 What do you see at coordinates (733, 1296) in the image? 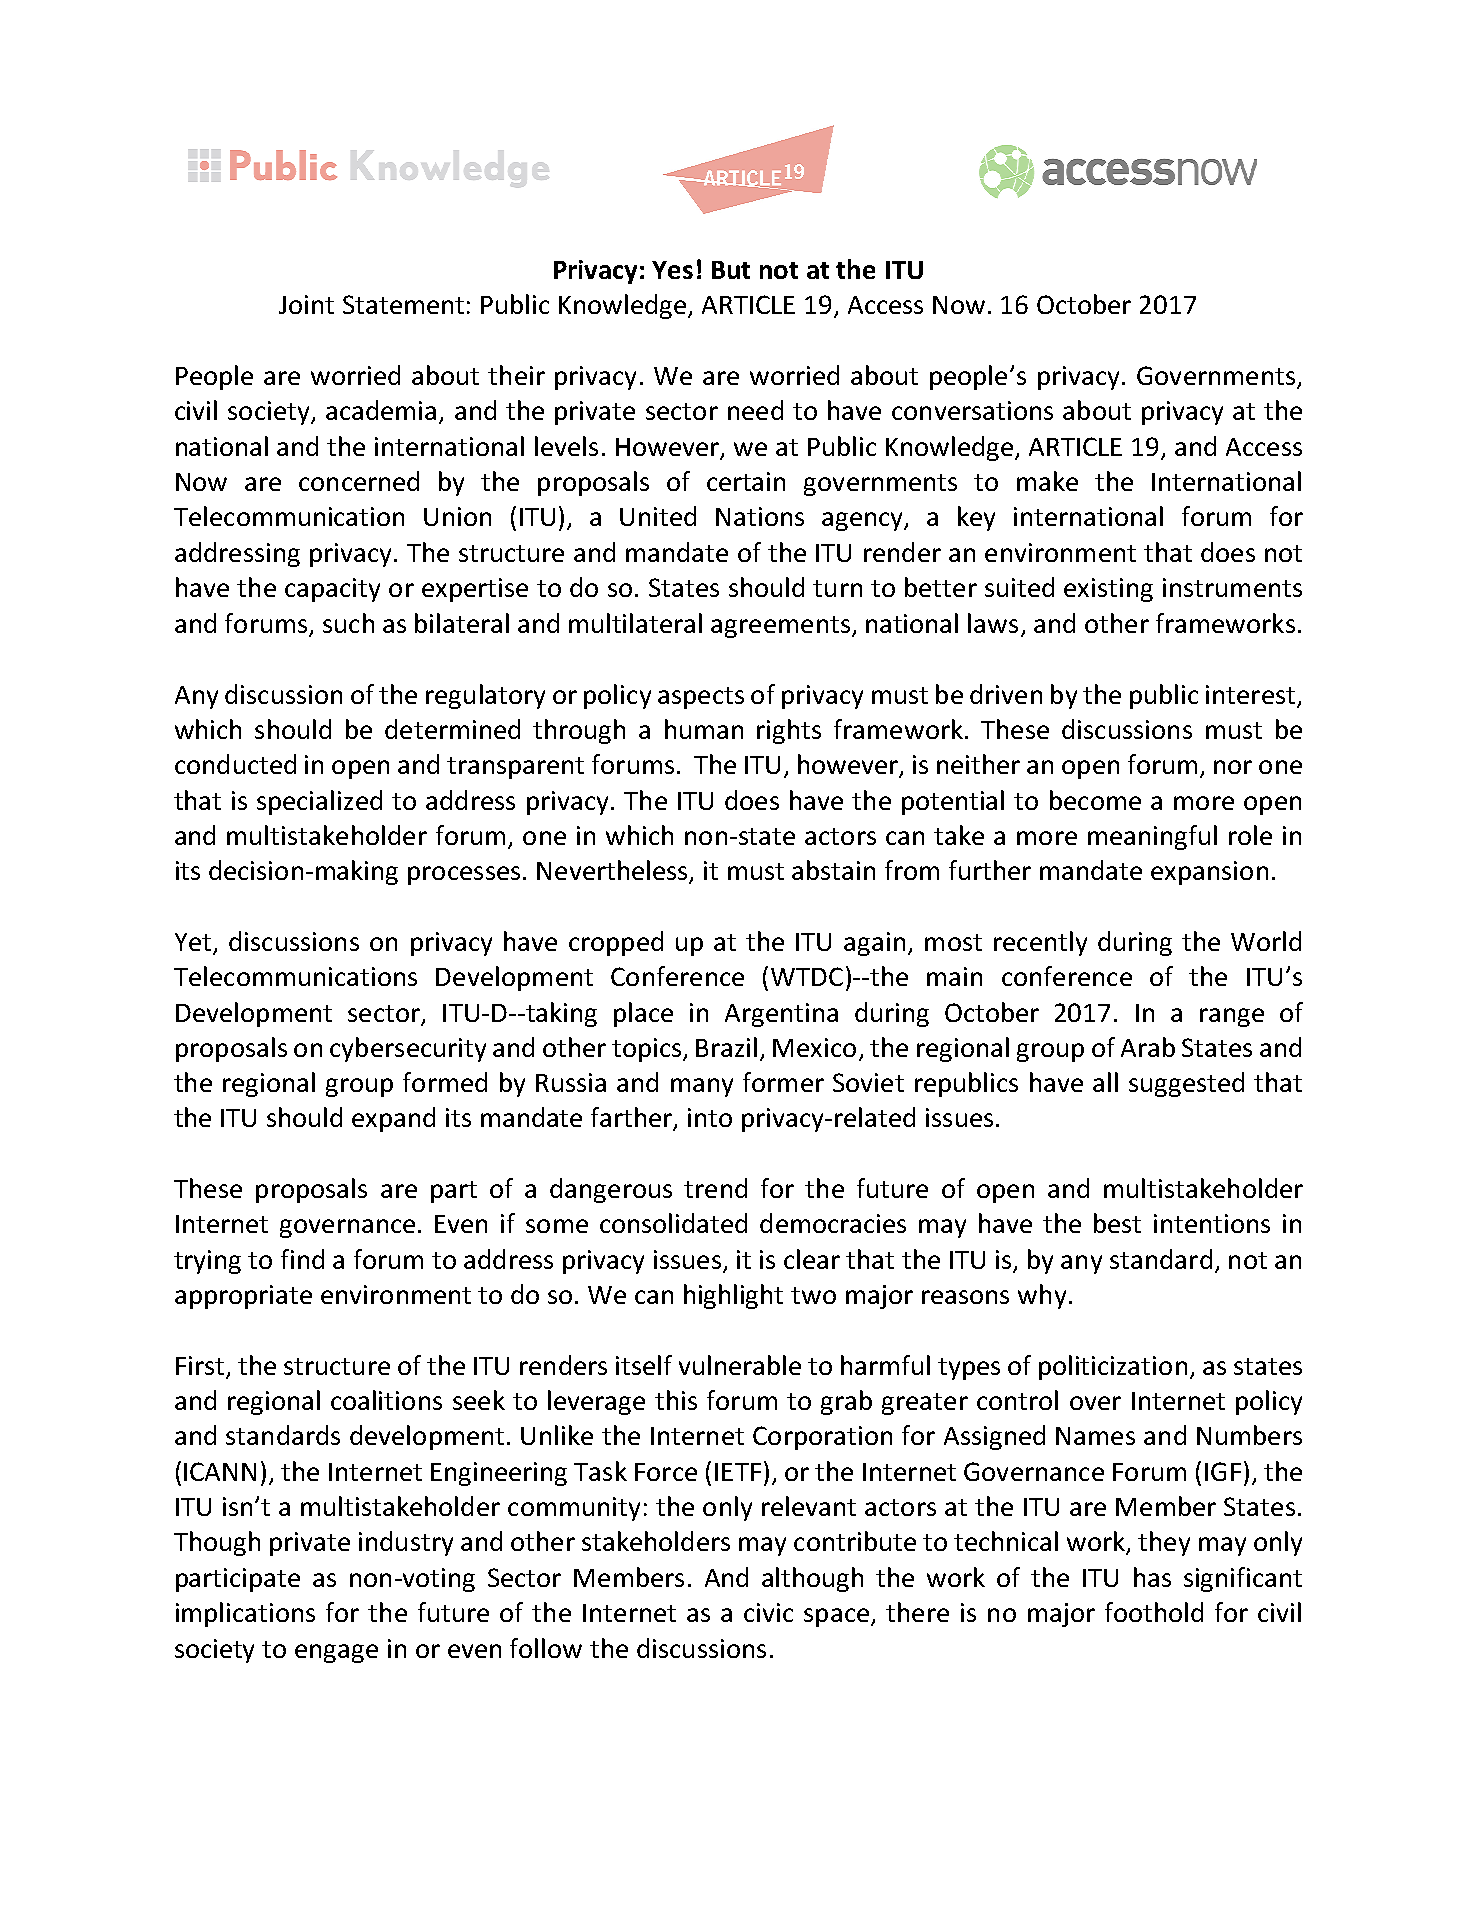
I see `highlight` at bounding box center [733, 1296].
